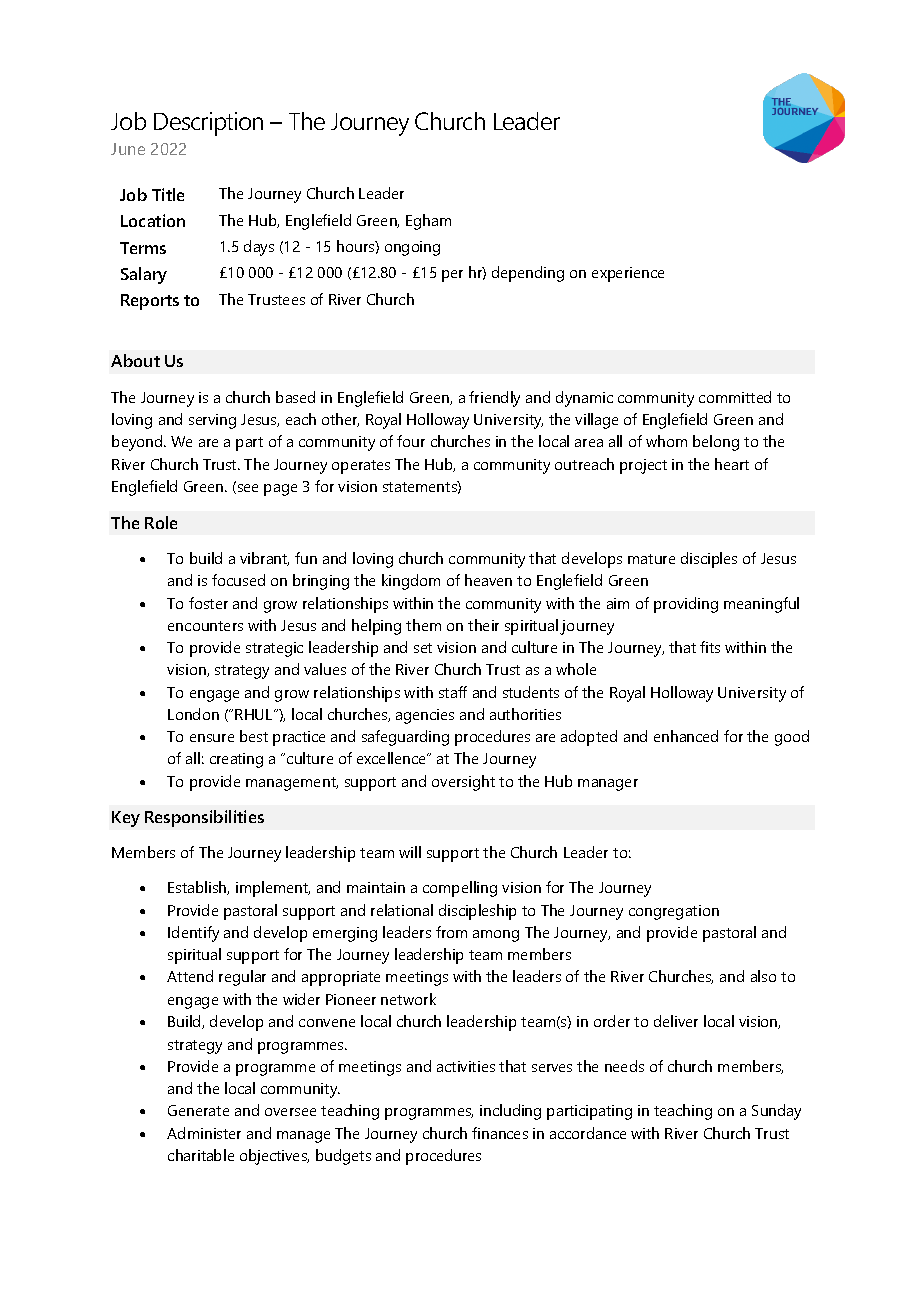 This screenshot has width=924, height=1308. What do you see at coordinates (500, 1133) in the screenshot?
I see `finances` at bounding box center [500, 1133].
